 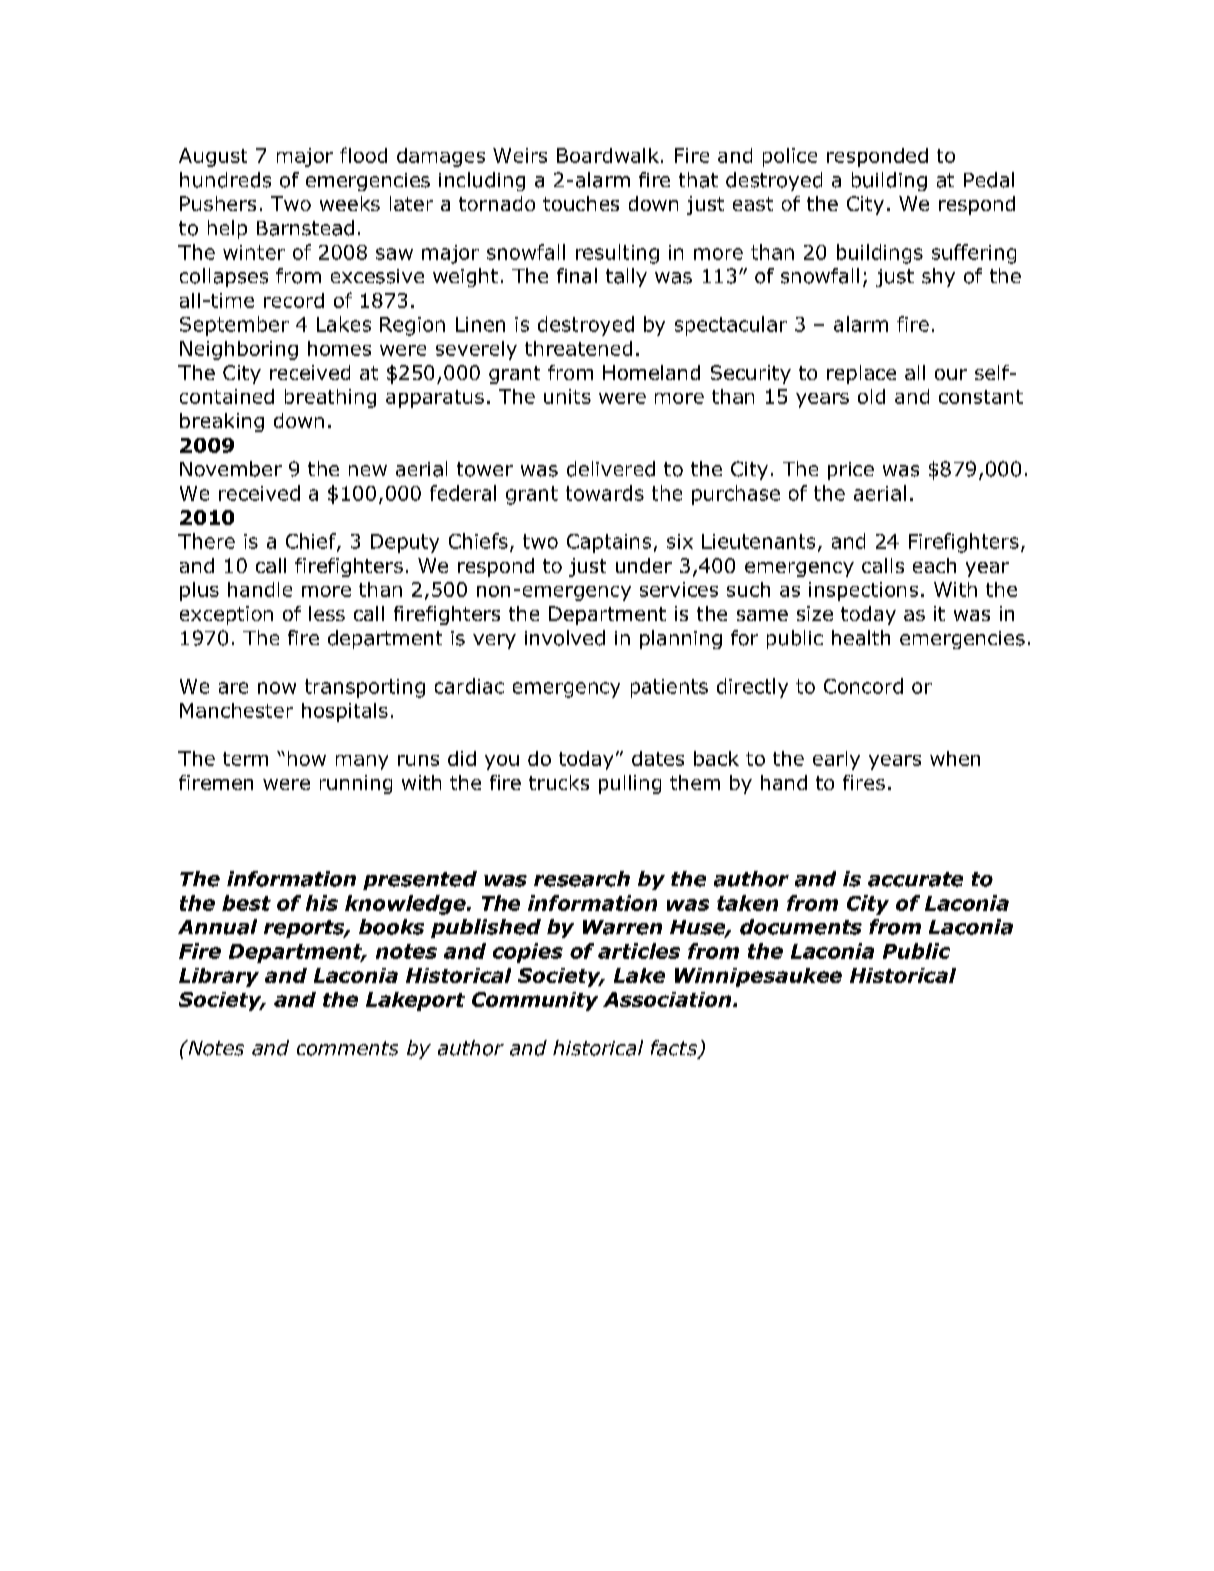 What do you see at coordinates (327, 613) in the image?
I see `less` at bounding box center [327, 613].
